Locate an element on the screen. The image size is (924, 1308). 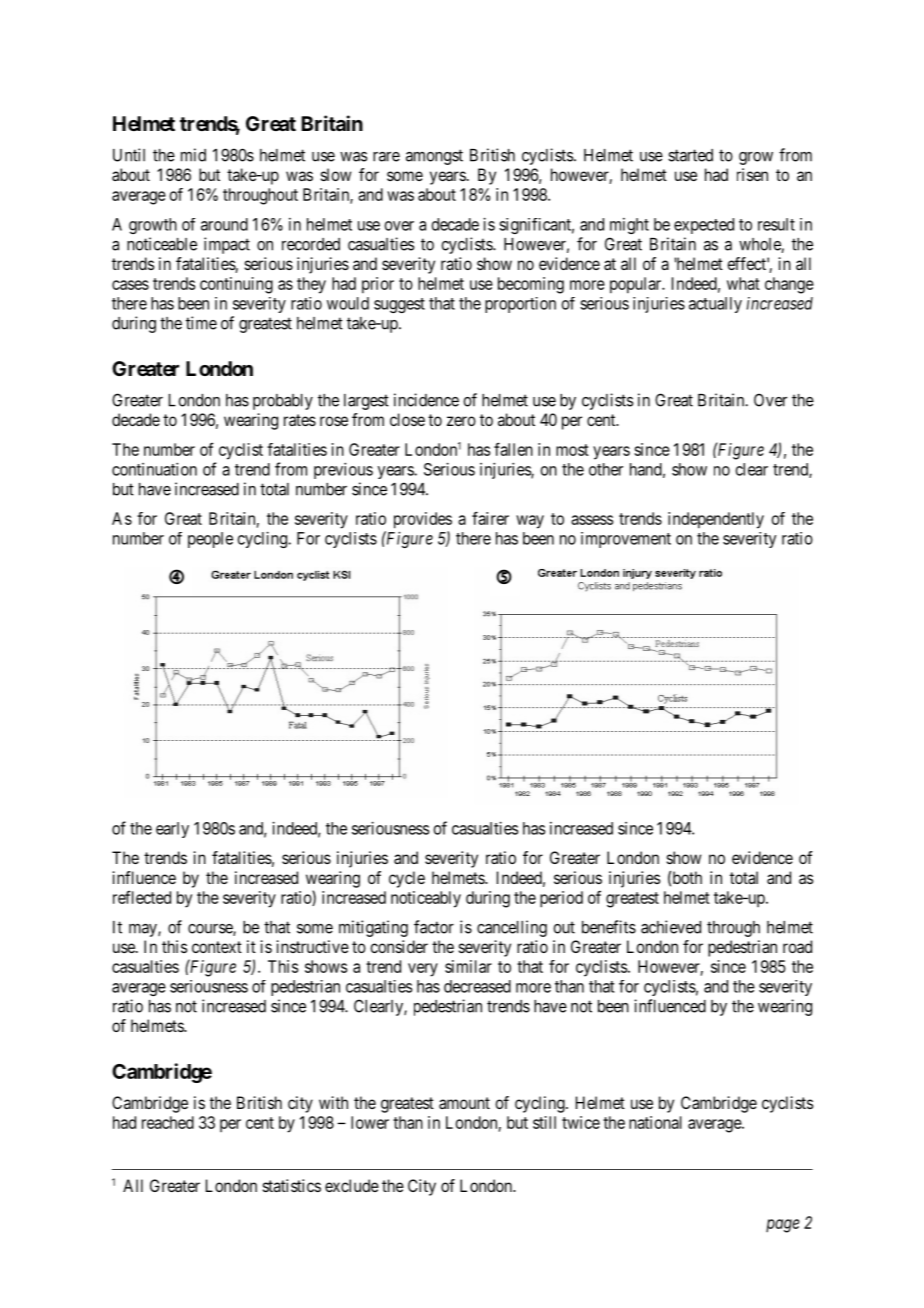
fairer is located at coordinates (490, 518).
